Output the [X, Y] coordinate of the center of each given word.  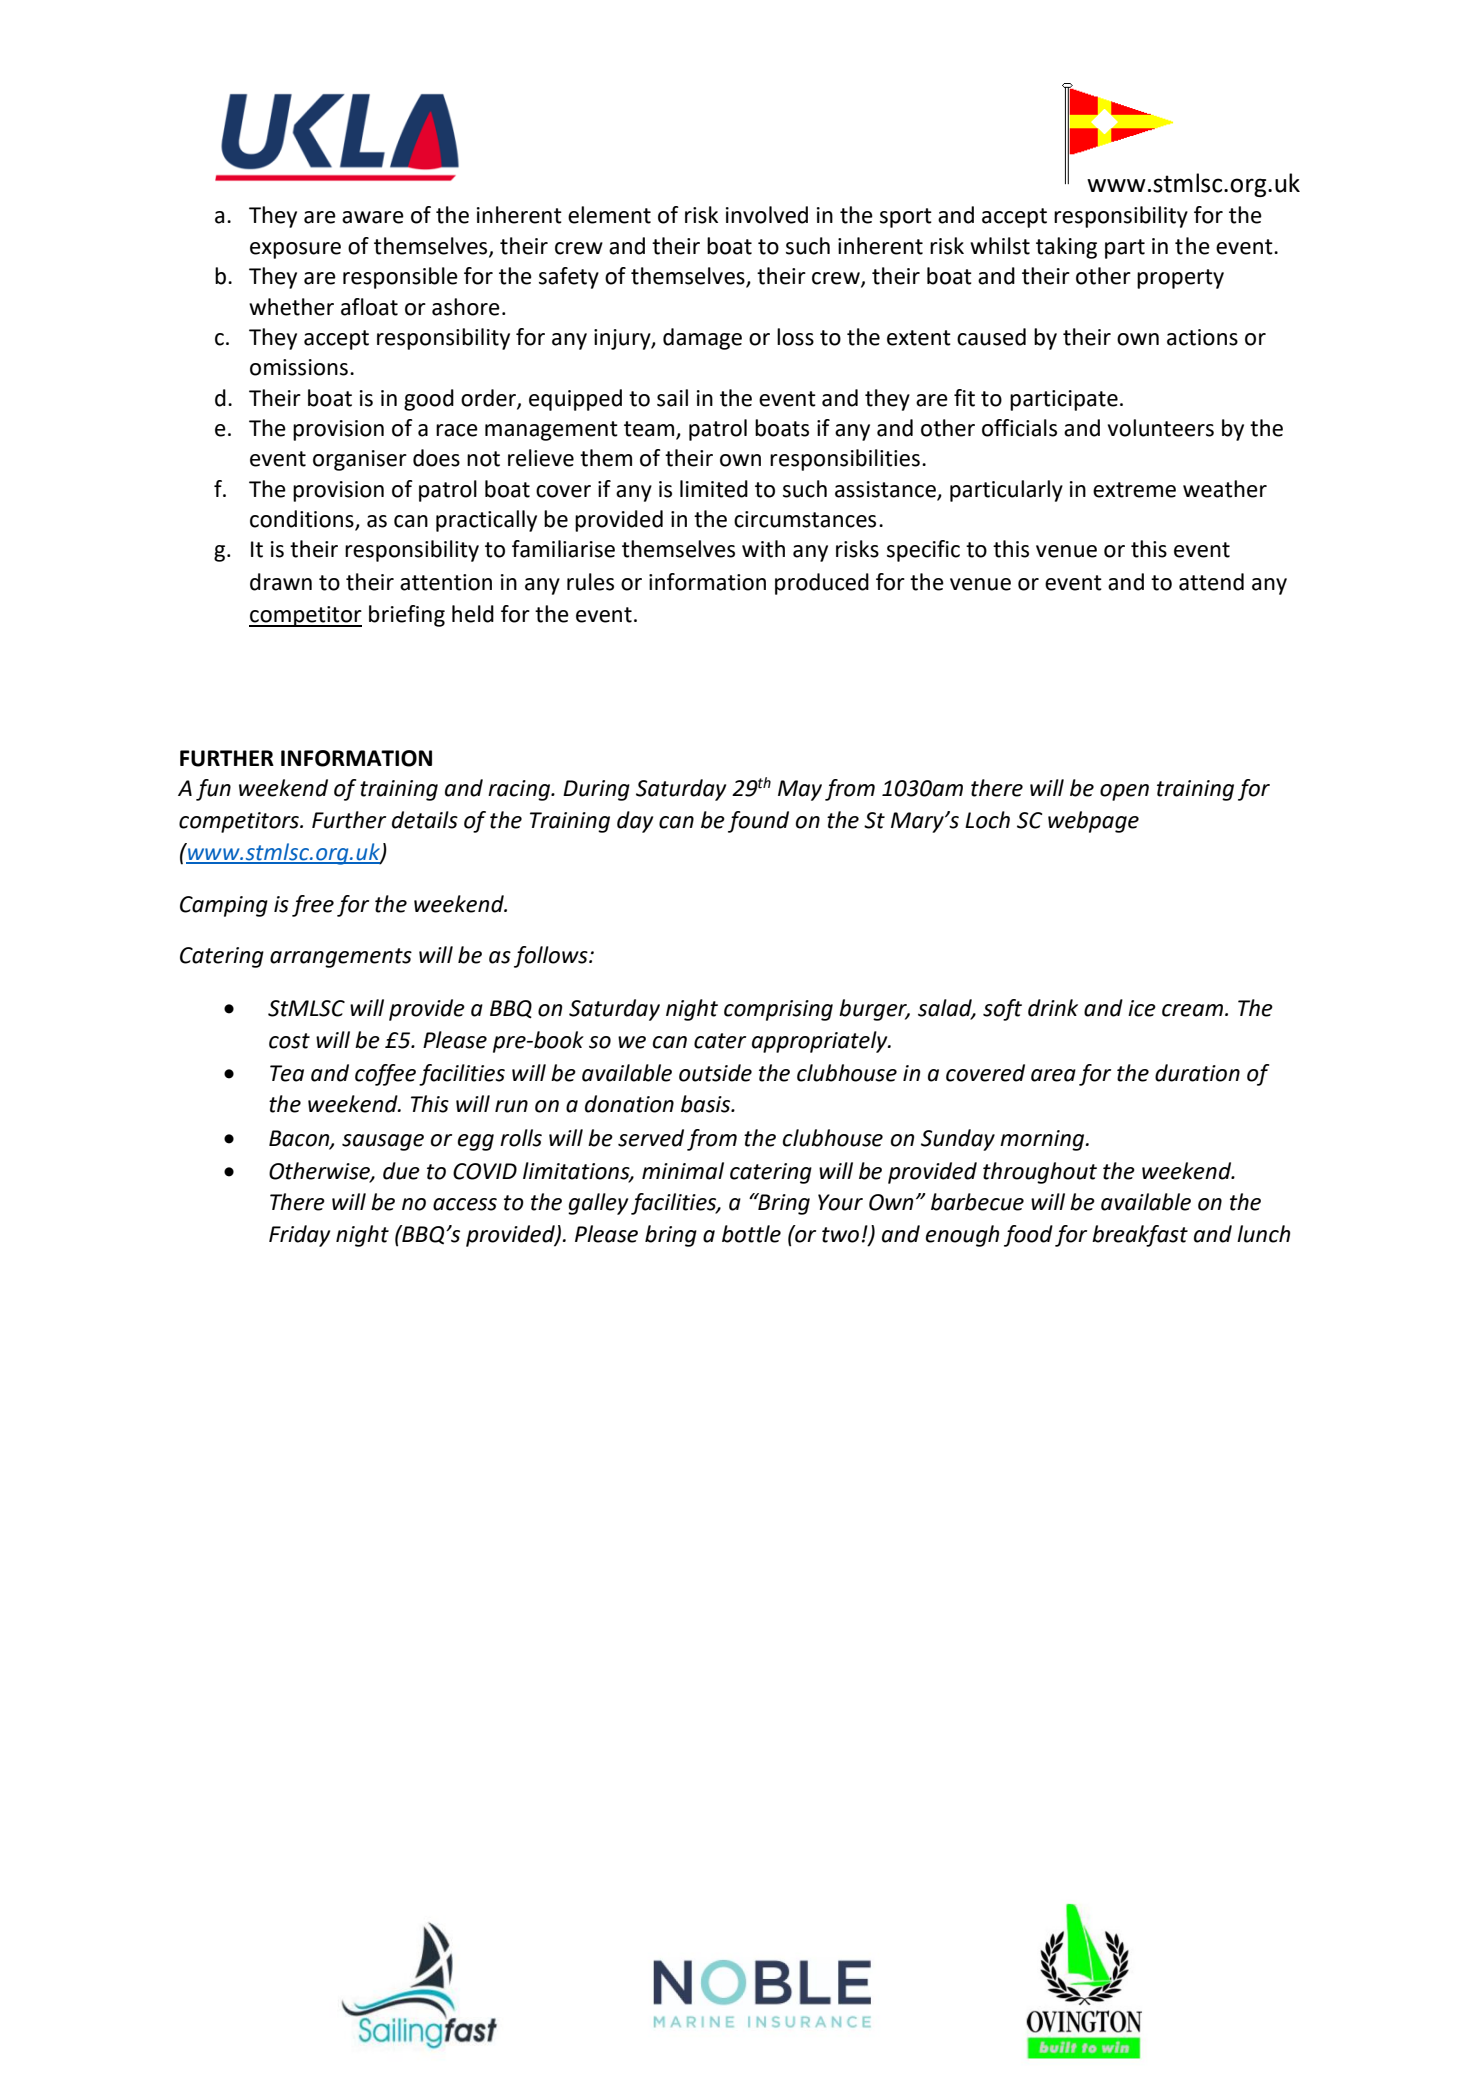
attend [1211, 582]
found [758, 822]
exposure [295, 250]
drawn [281, 582]
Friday [299, 1236]
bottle [751, 1234]
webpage [1093, 822]
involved [767, 215]
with [763, 549]
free [313, 906]
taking [1066, 248]
